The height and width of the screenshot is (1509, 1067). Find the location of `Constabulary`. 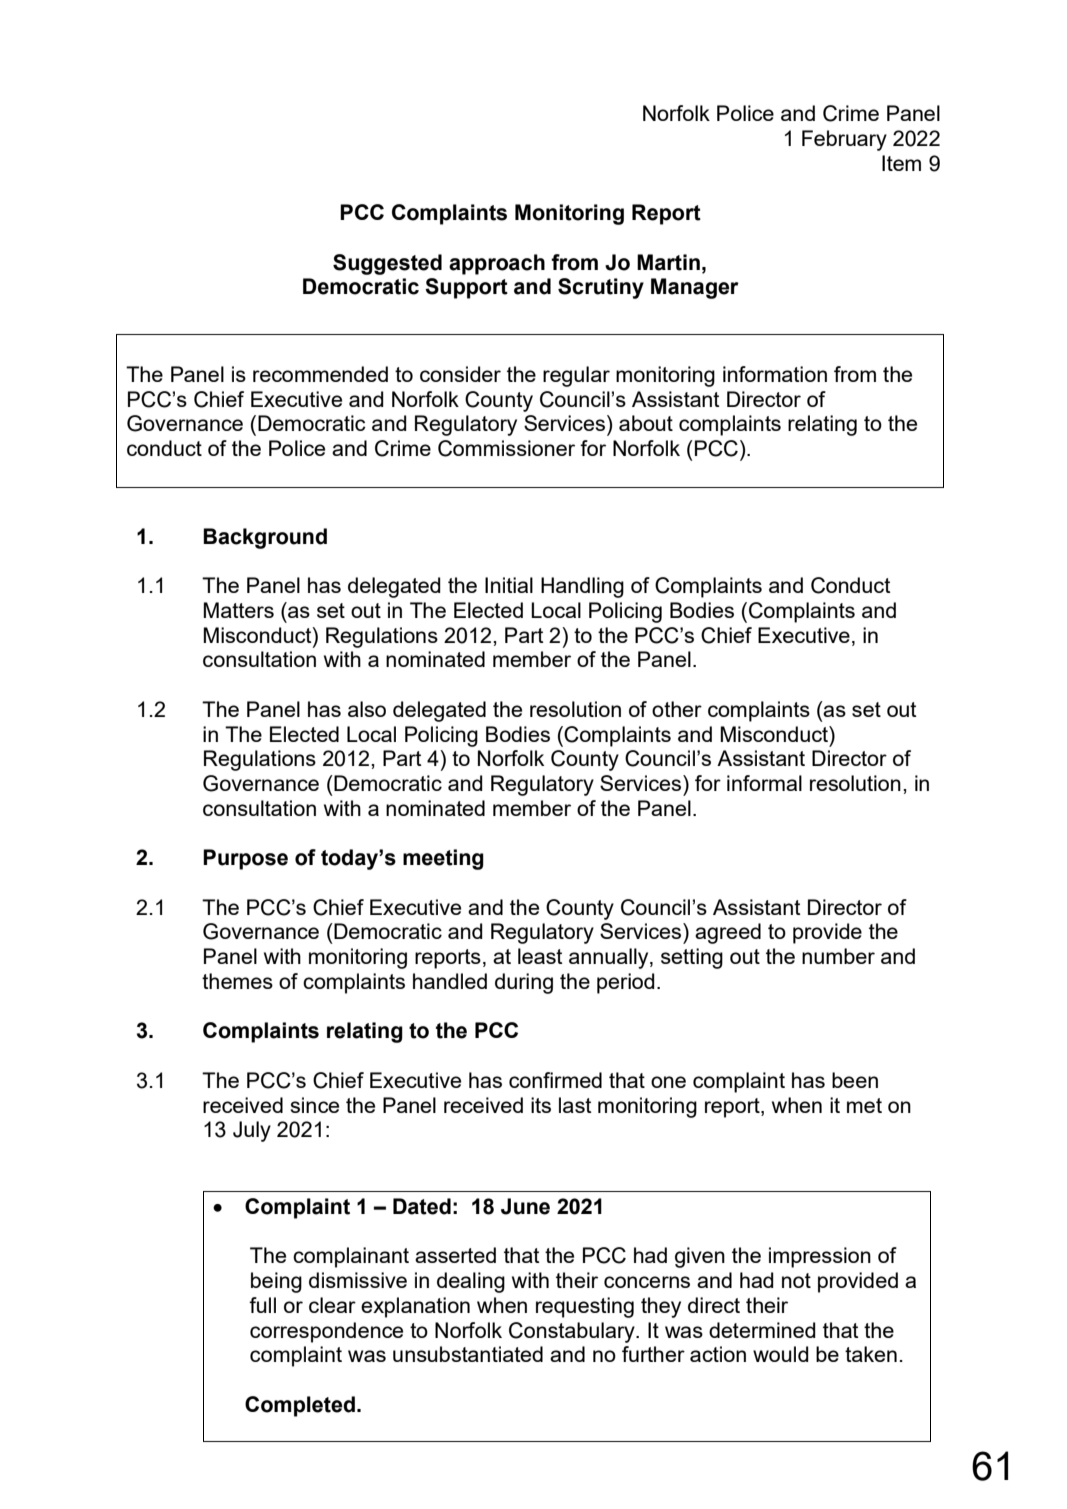

Constabulary is located at coordinates (573, 1332).
